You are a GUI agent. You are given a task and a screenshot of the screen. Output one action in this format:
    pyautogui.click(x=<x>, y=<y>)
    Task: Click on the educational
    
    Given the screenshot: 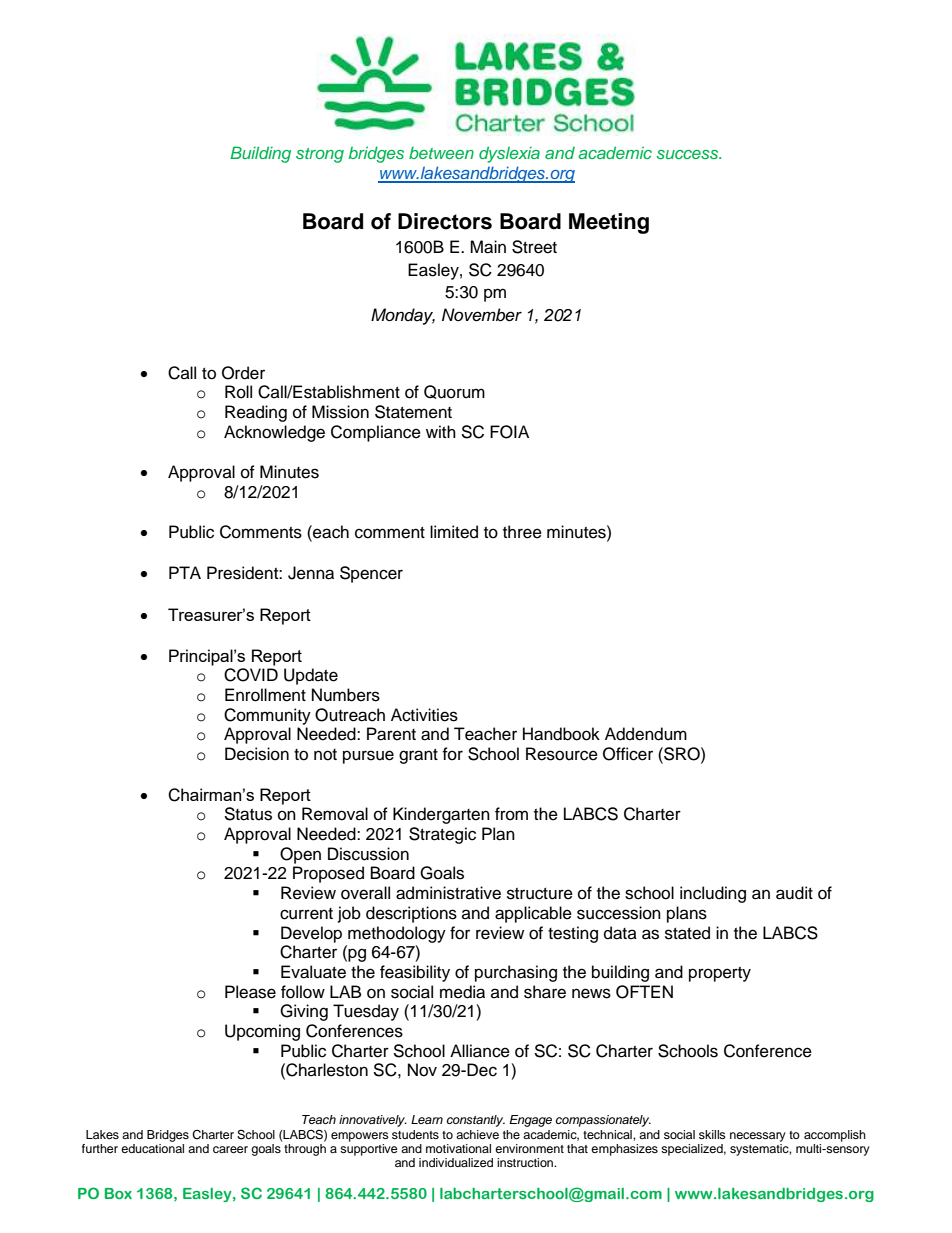 What is the action you would take?
    pyautogui.click(x=152, y=1148)
